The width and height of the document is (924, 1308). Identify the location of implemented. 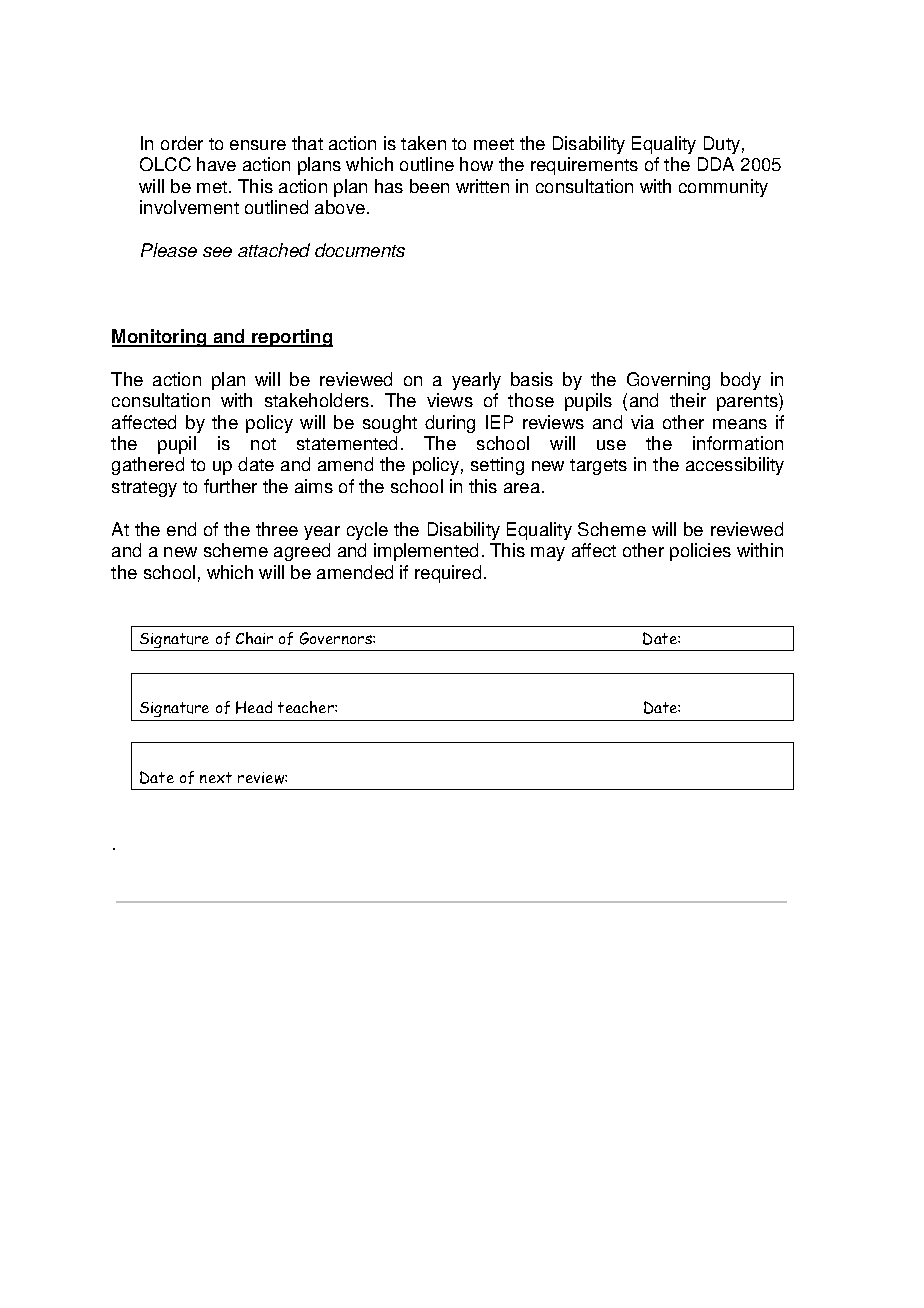
(426, 552).
